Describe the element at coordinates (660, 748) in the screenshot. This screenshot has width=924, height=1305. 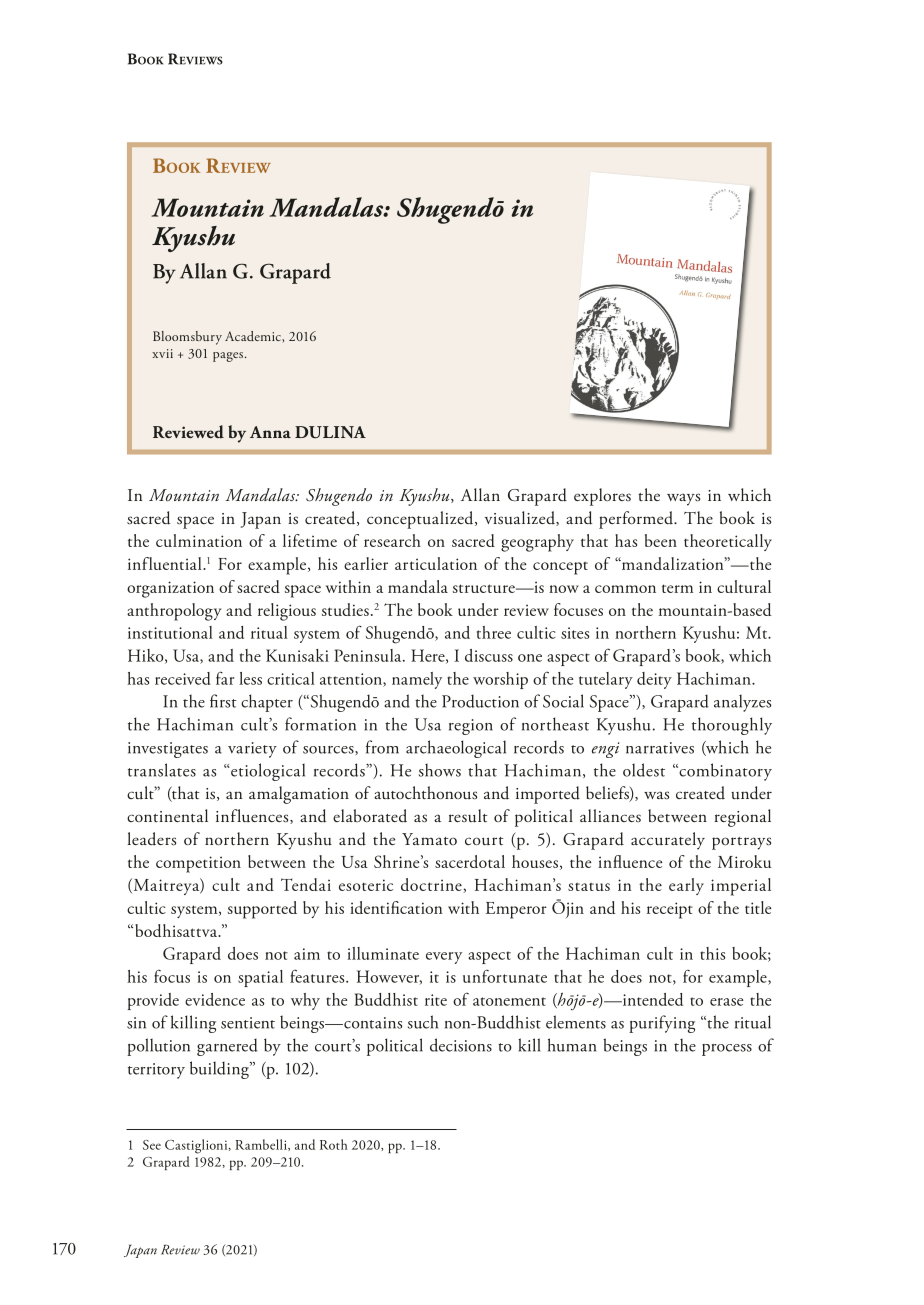
I see `narratives` at that location.
